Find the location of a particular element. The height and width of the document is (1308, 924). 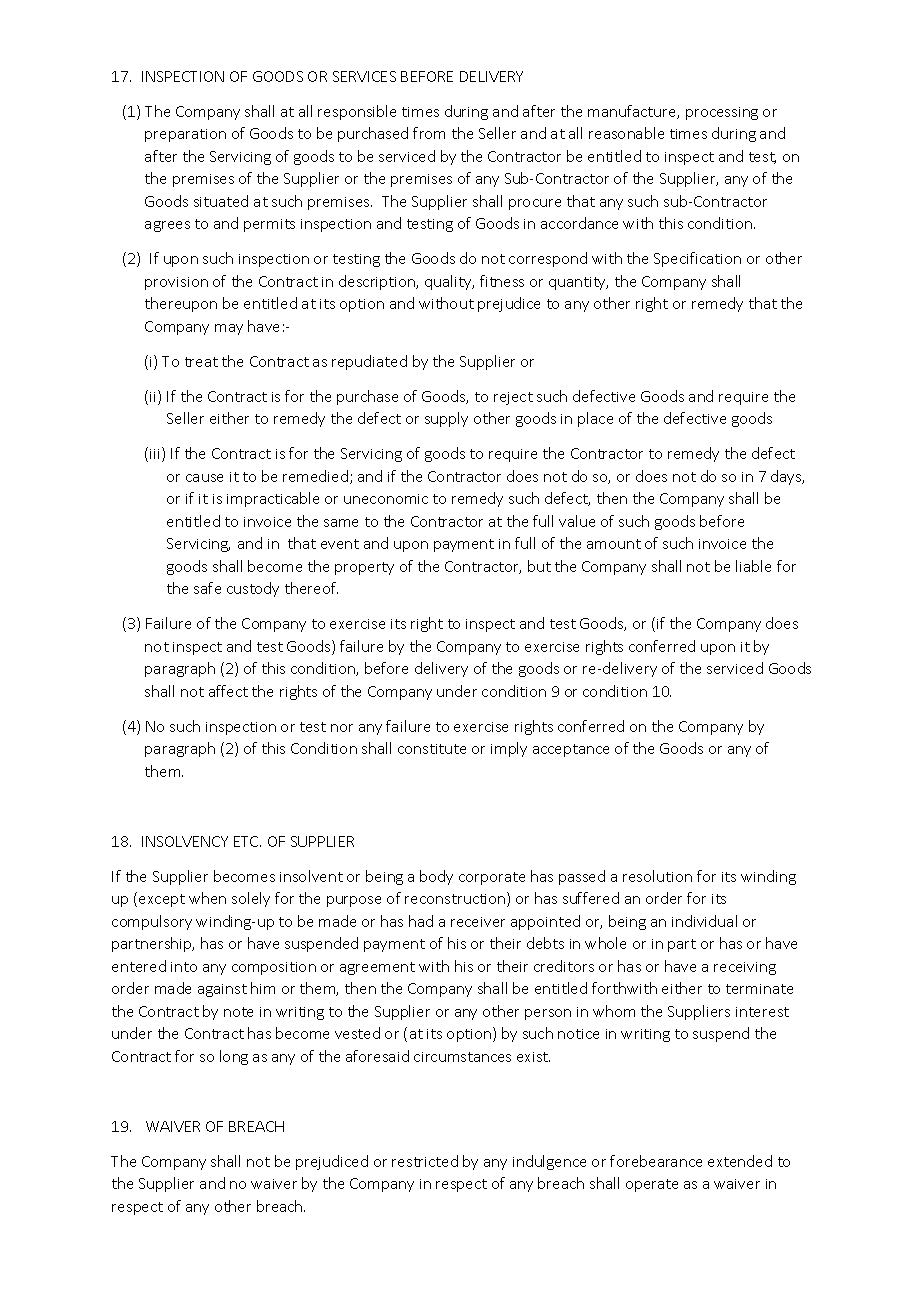

preparation is located at coordinates (185, 135).
